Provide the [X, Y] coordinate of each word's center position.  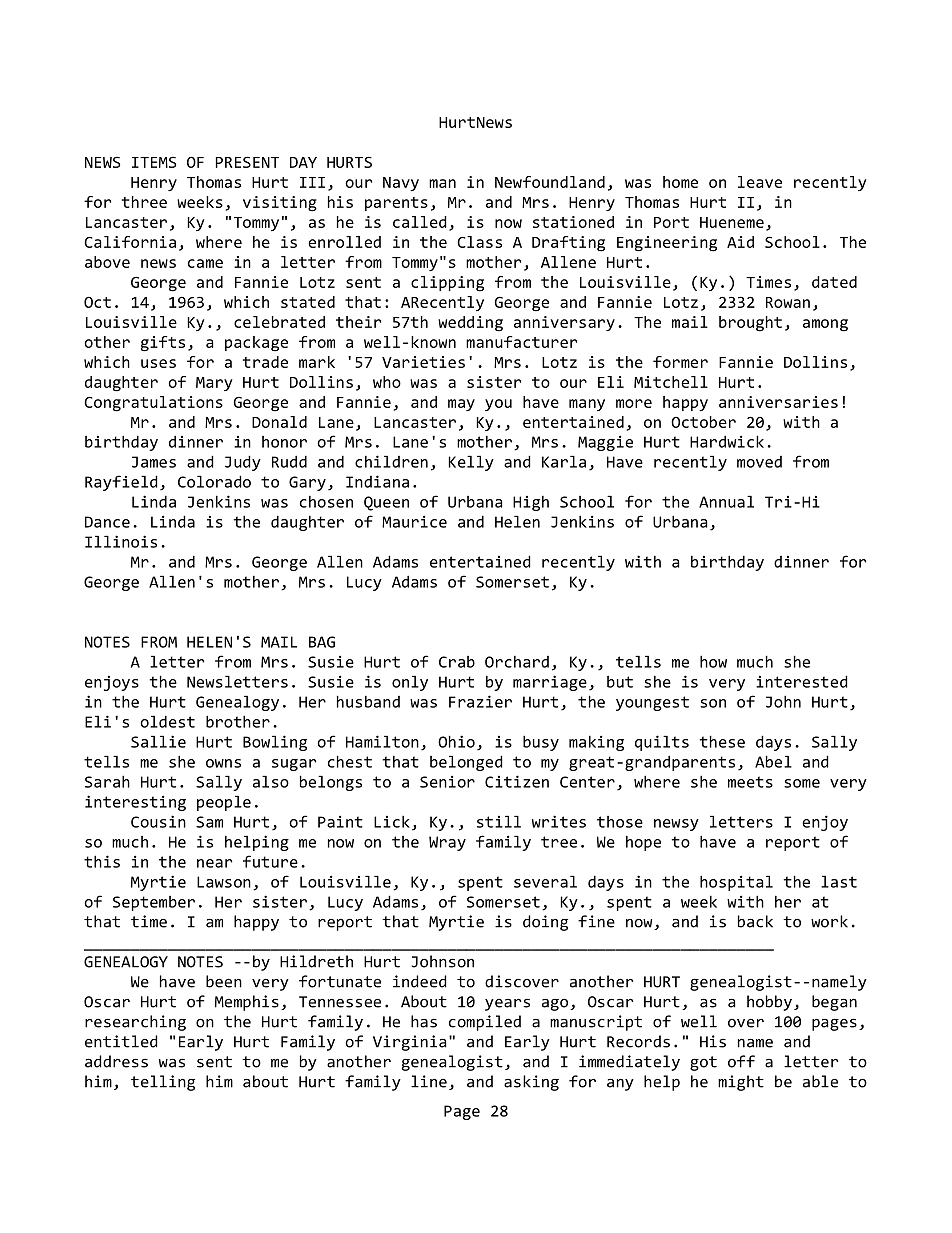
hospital [736, 883]
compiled [485, 1023]
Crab [457, 662]
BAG [322, 642]
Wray [447, 843]
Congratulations [153, 404]
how [713, 661]
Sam [209, 822]
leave [760, 182]
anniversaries [778, 402]
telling [163, 1083]
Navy [401, 184]
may [461, 405]
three [144, 202]
